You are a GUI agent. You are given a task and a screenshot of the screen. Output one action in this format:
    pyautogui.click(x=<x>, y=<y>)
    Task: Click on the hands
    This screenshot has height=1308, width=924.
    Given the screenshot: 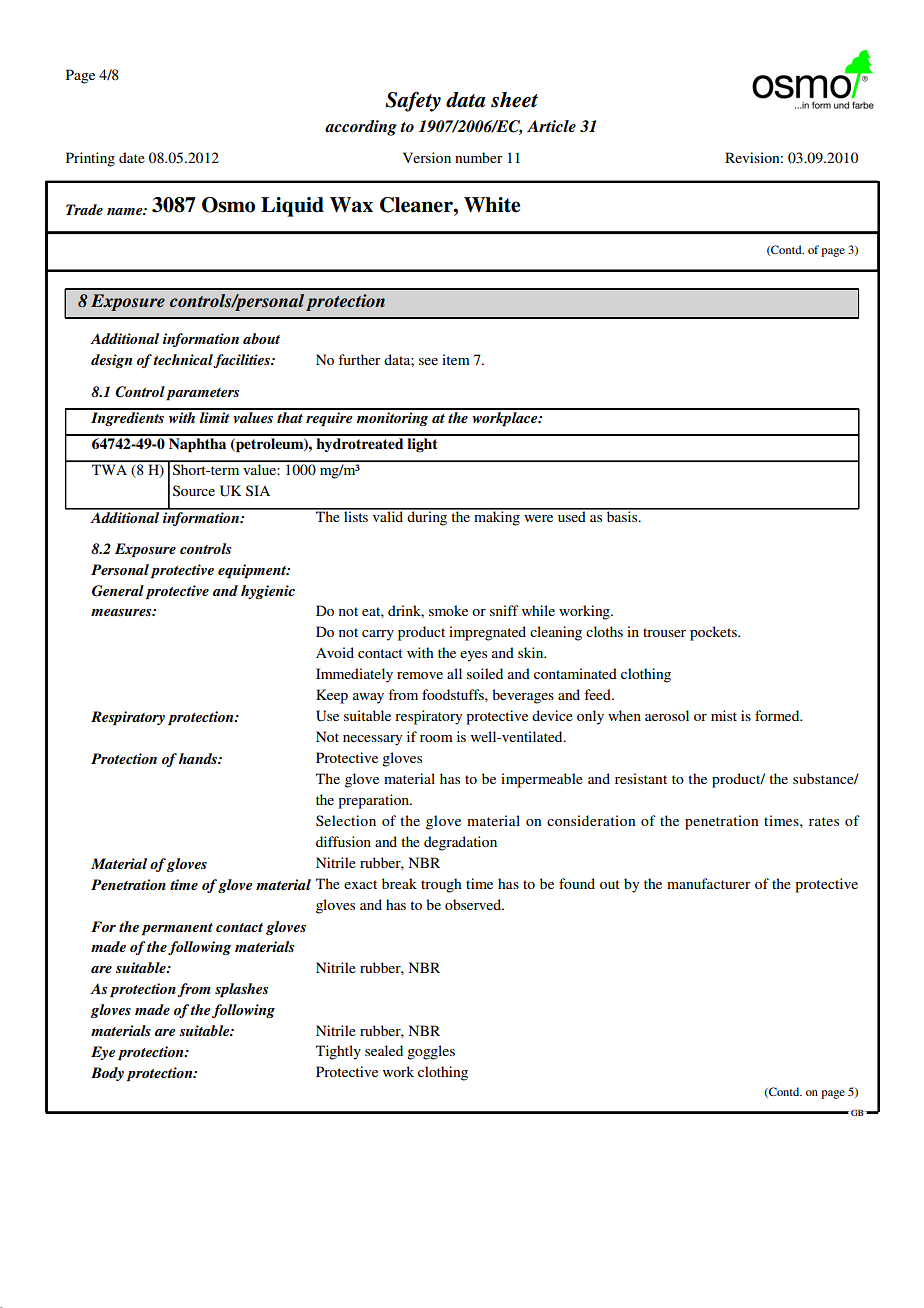 What is the action you would take?
    pyautogui.click(x=199, y=758)
